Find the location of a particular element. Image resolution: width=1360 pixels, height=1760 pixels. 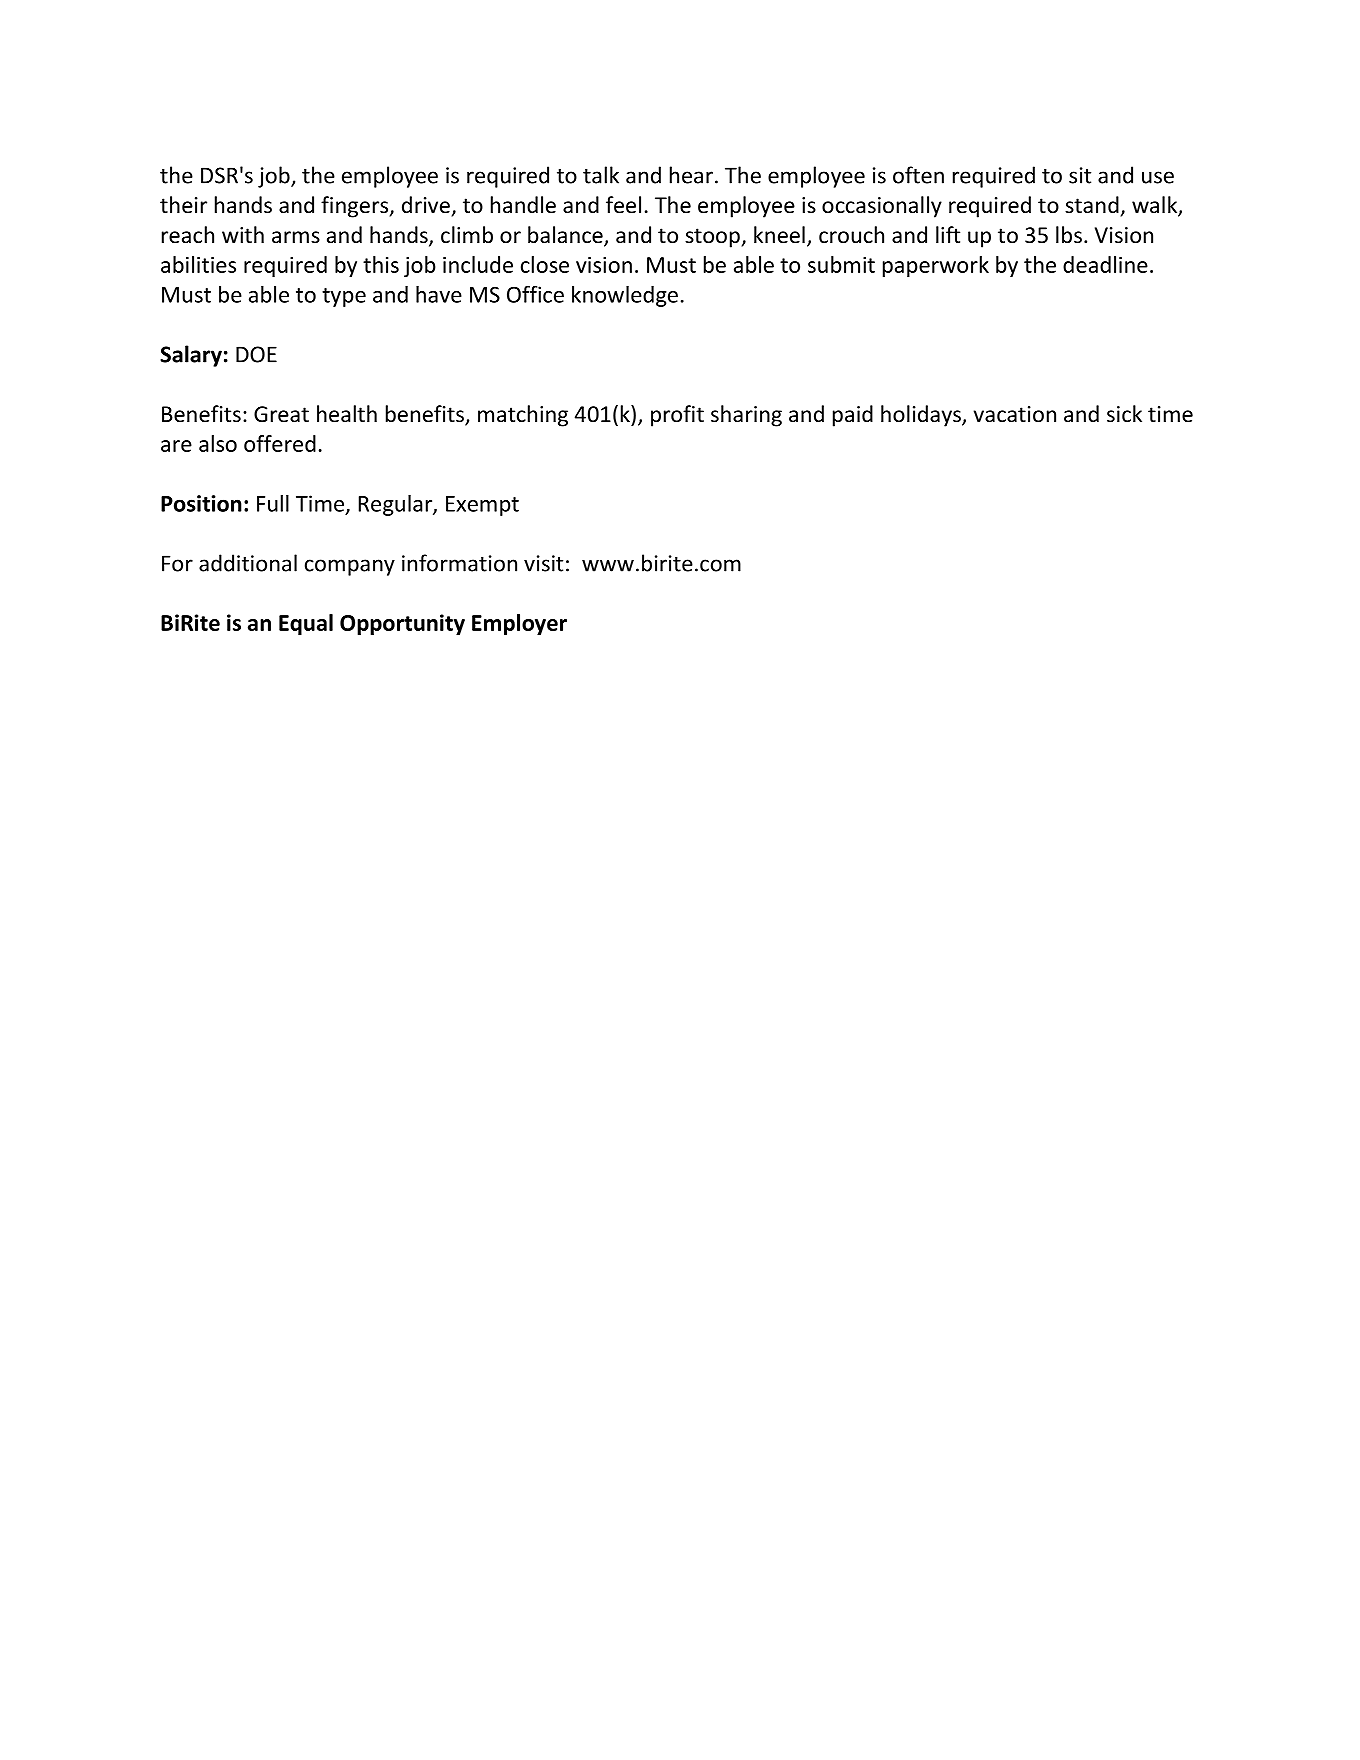

stand is located at coordinates (1092, 205).
